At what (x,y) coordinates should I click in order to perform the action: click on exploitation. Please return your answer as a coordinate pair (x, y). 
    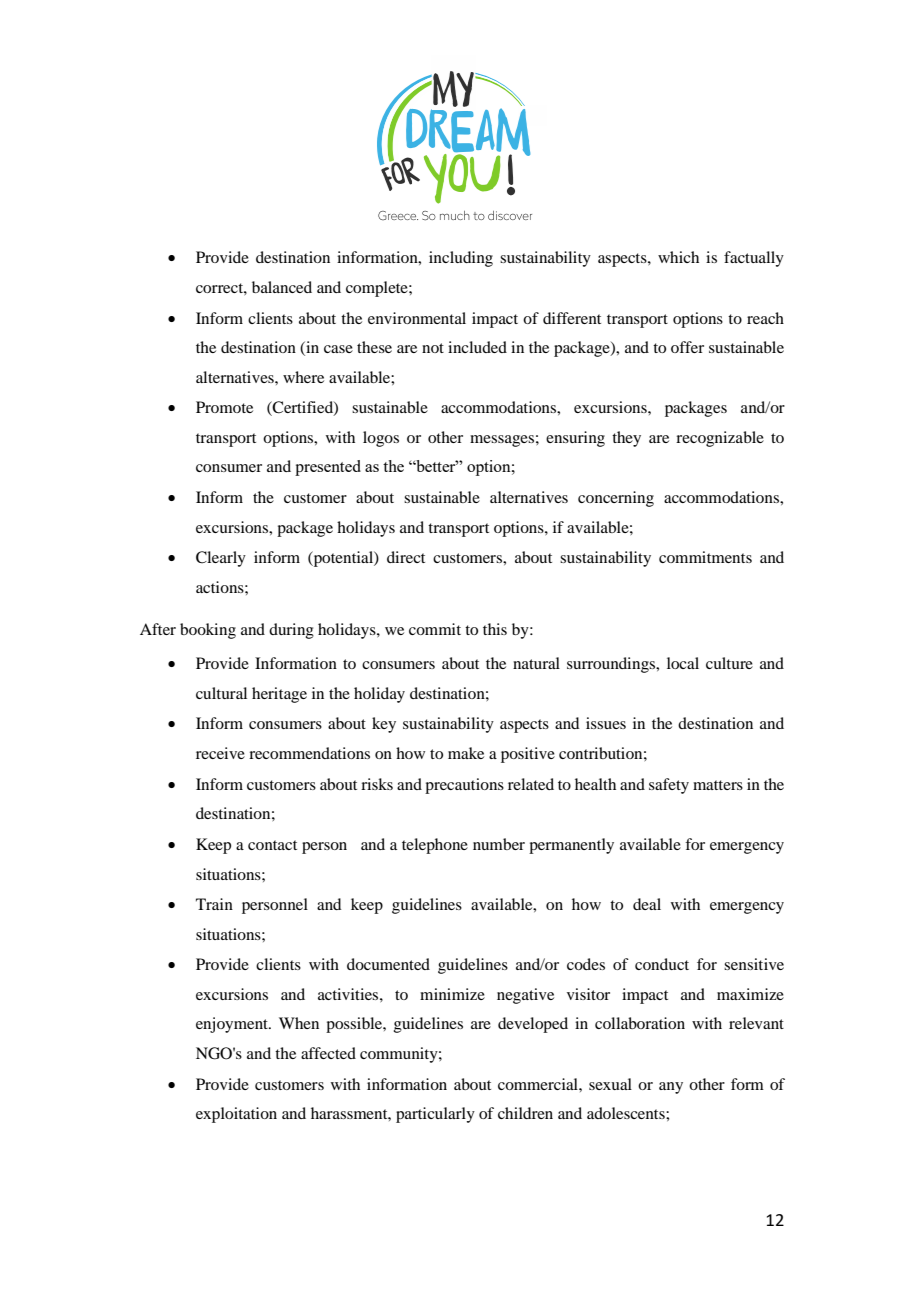
    Looking at the image, I should click on (236, 1115).
